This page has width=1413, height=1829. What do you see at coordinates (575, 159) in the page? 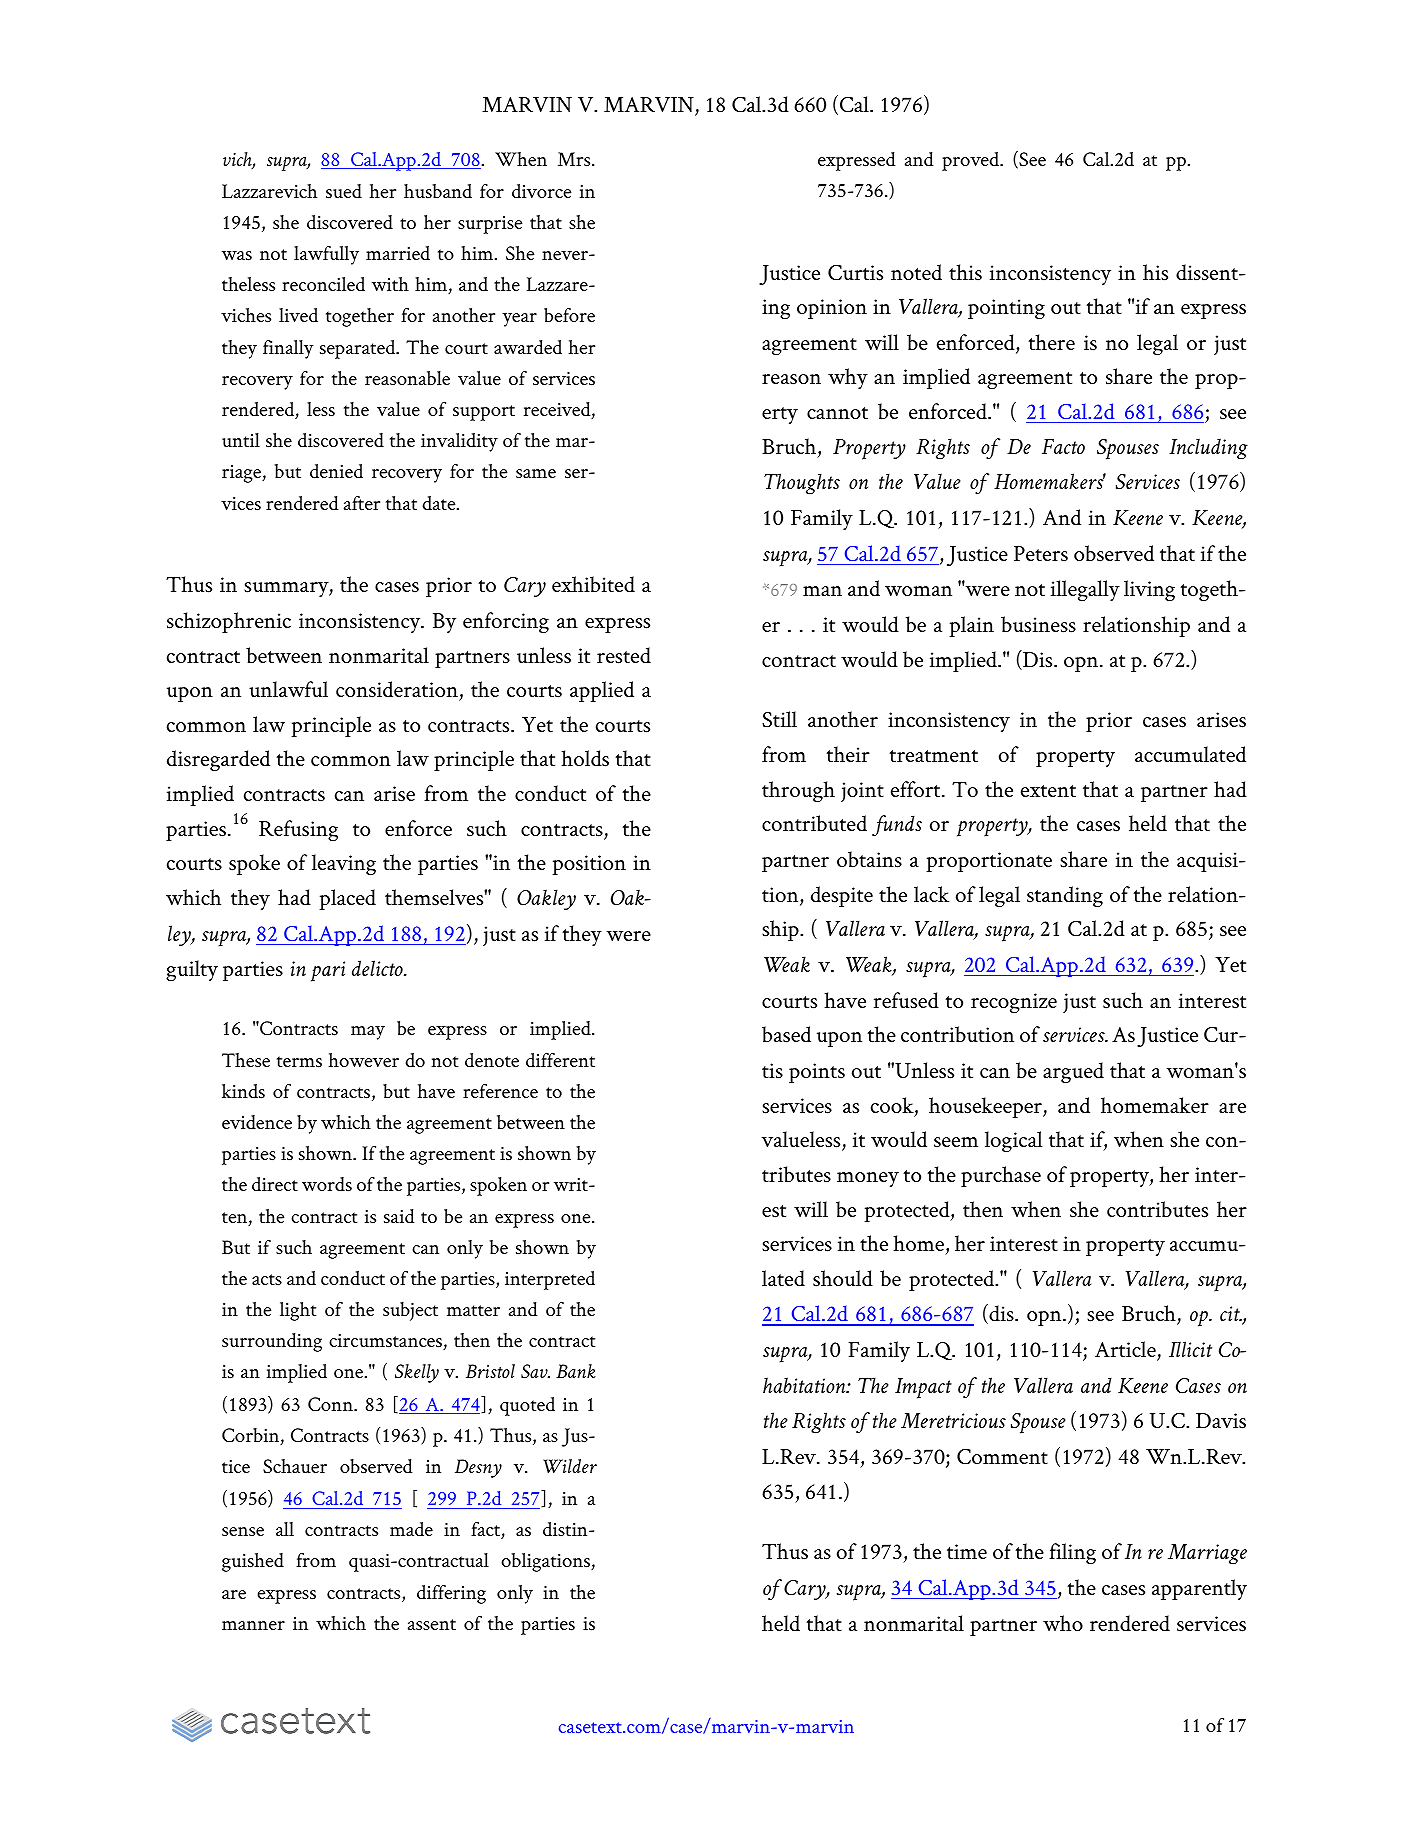
I see `Mrs` at bounding box center [575, 159].
